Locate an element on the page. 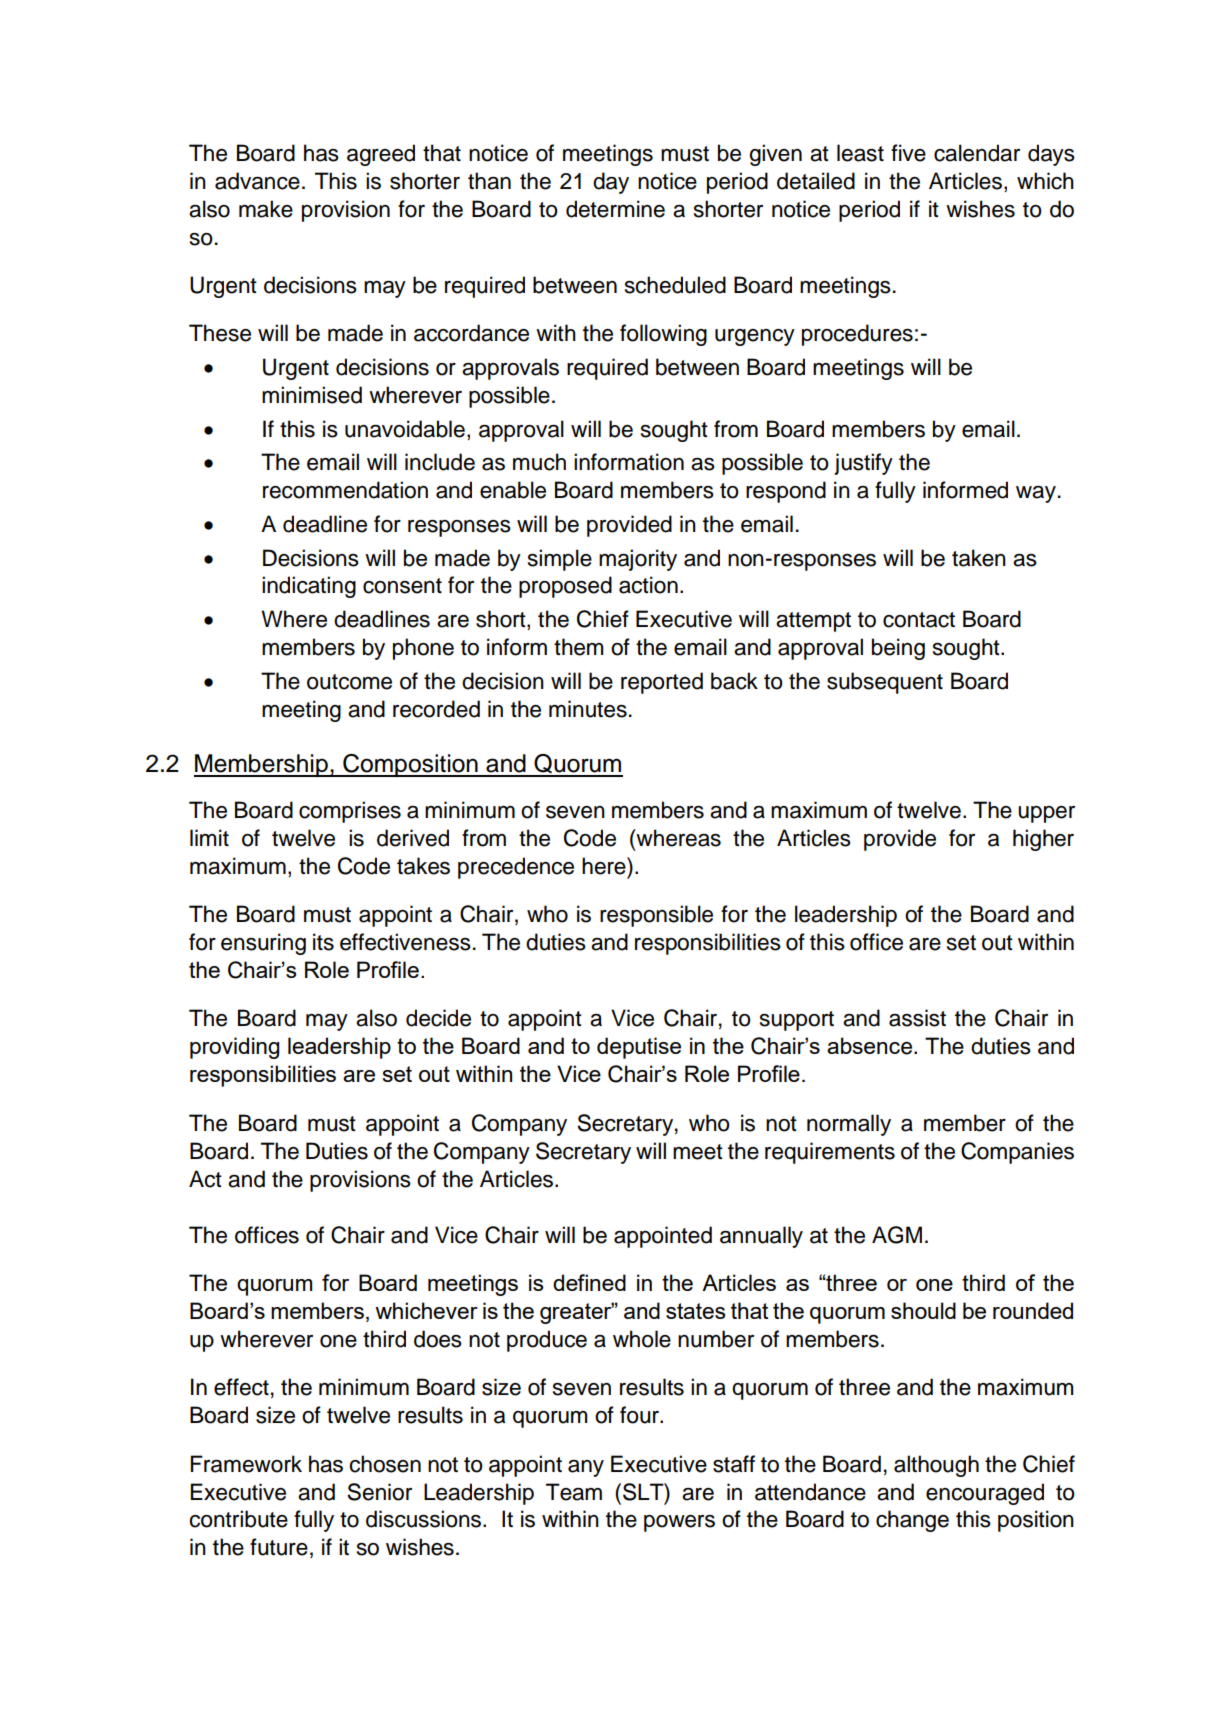 This document has height=1726, width=1220. comprises is located at coordinates (350, 812).
